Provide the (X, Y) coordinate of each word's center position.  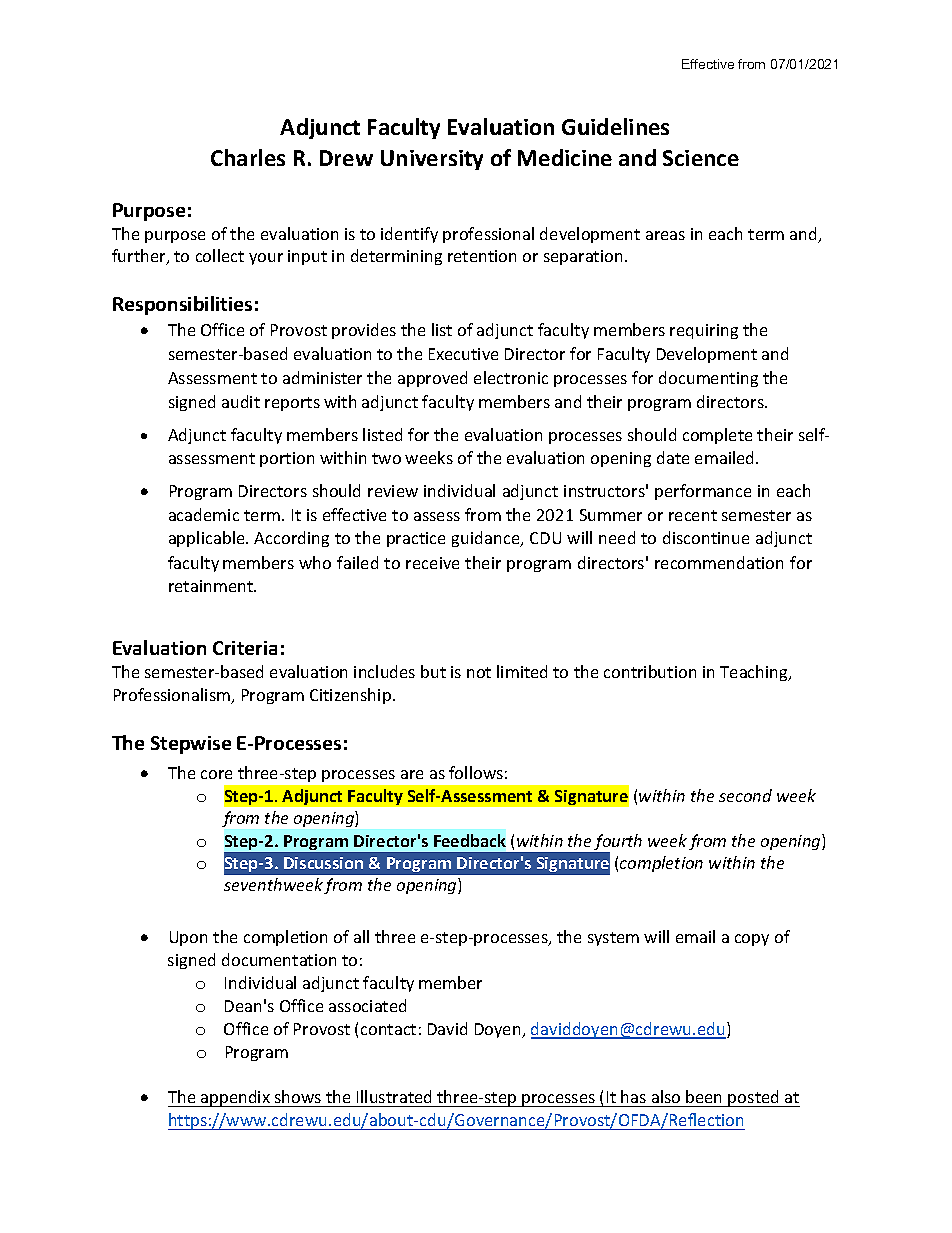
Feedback (470, 840)
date (673, 457)
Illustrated (394, 1096)
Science (701, 158)
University (432, 160)
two (386, 458)
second (745, 795)
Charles (248, 157)
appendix (235, 1098)
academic (204, 514)
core (216, 774)
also (666, 1096)
